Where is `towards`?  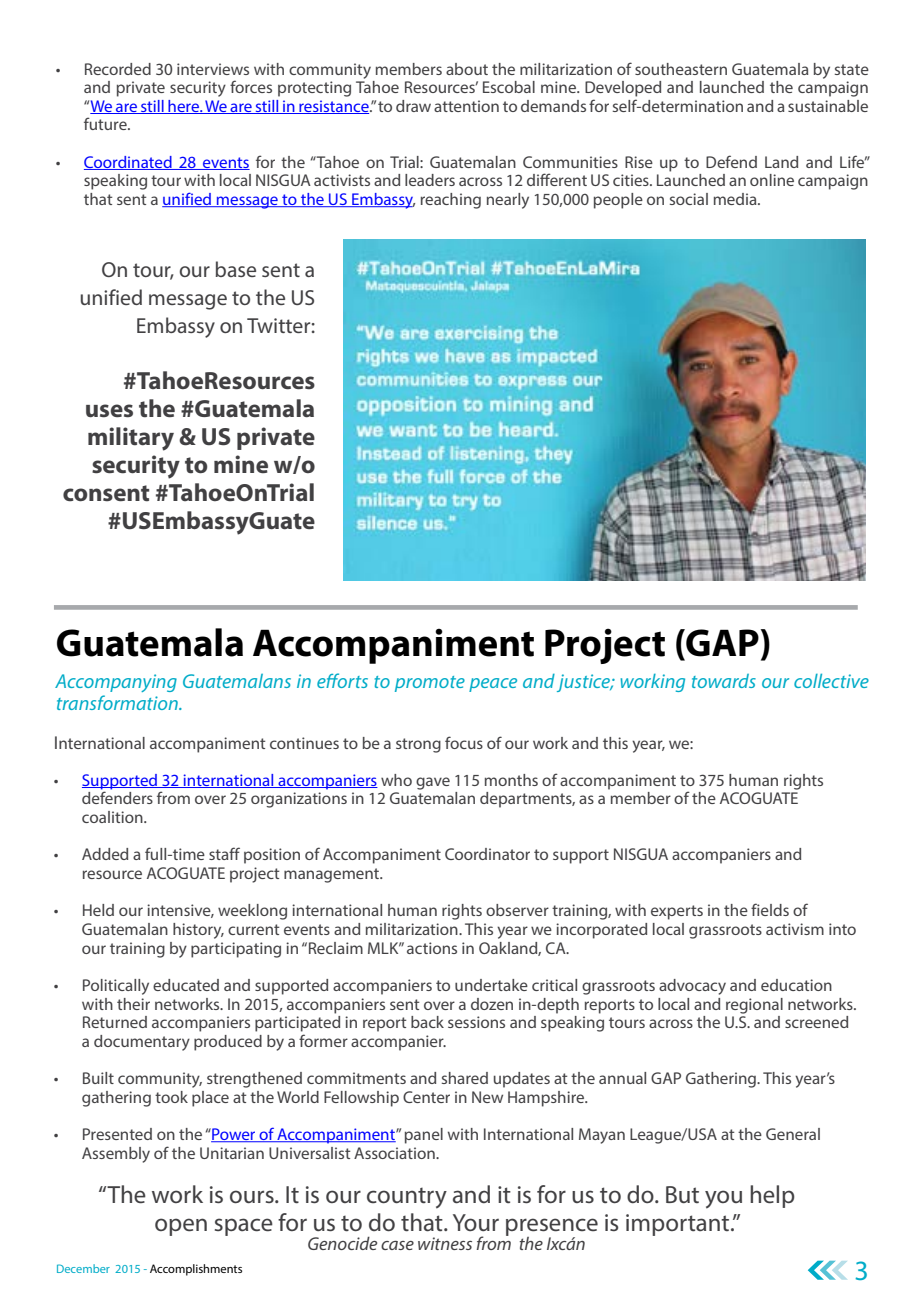 towards is located at coordinates (724, 681).
